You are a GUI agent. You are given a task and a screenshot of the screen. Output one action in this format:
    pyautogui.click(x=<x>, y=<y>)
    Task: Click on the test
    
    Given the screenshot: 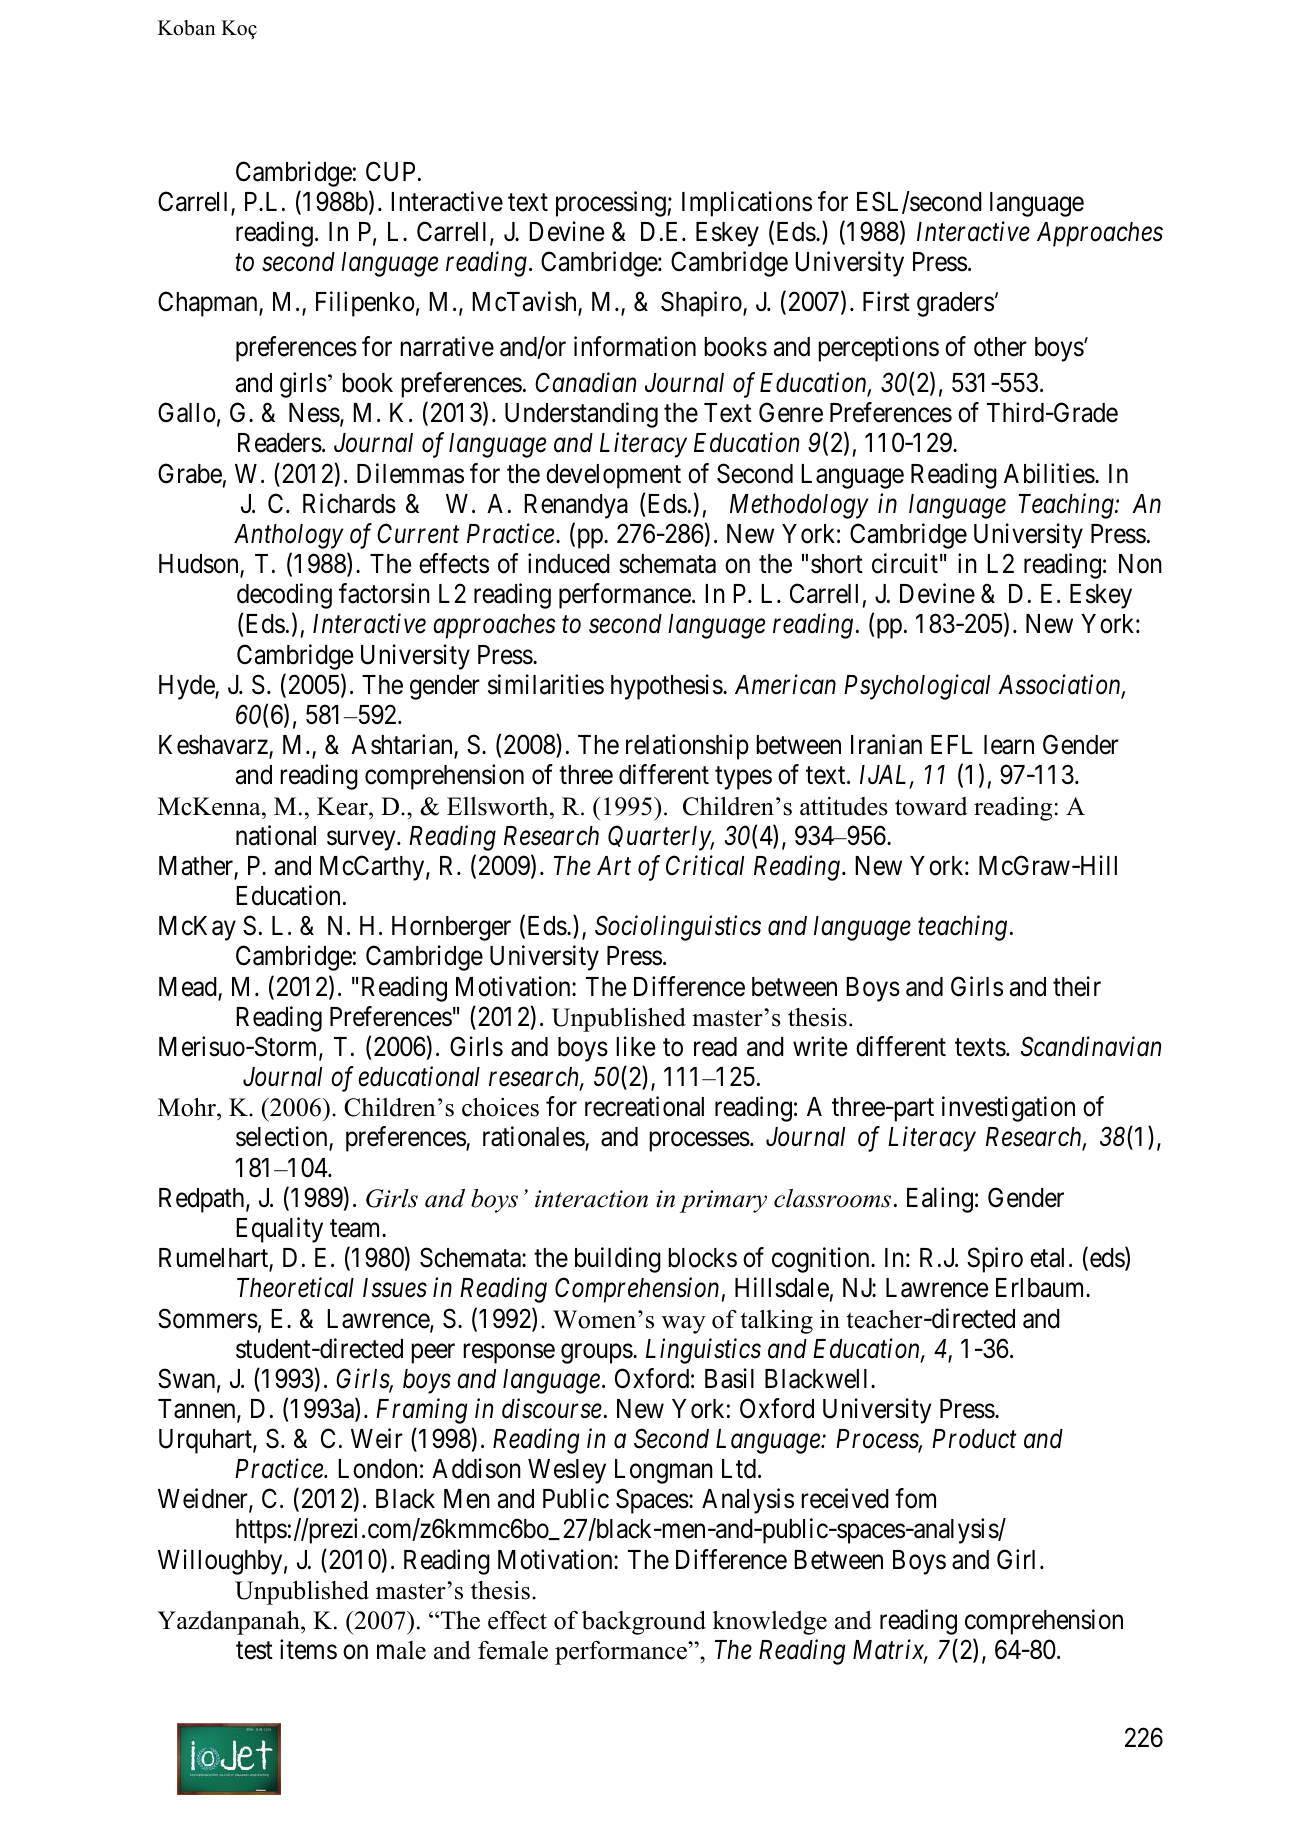 What is the action you would take?
    pyautogui.click(x=254, y=1651)
